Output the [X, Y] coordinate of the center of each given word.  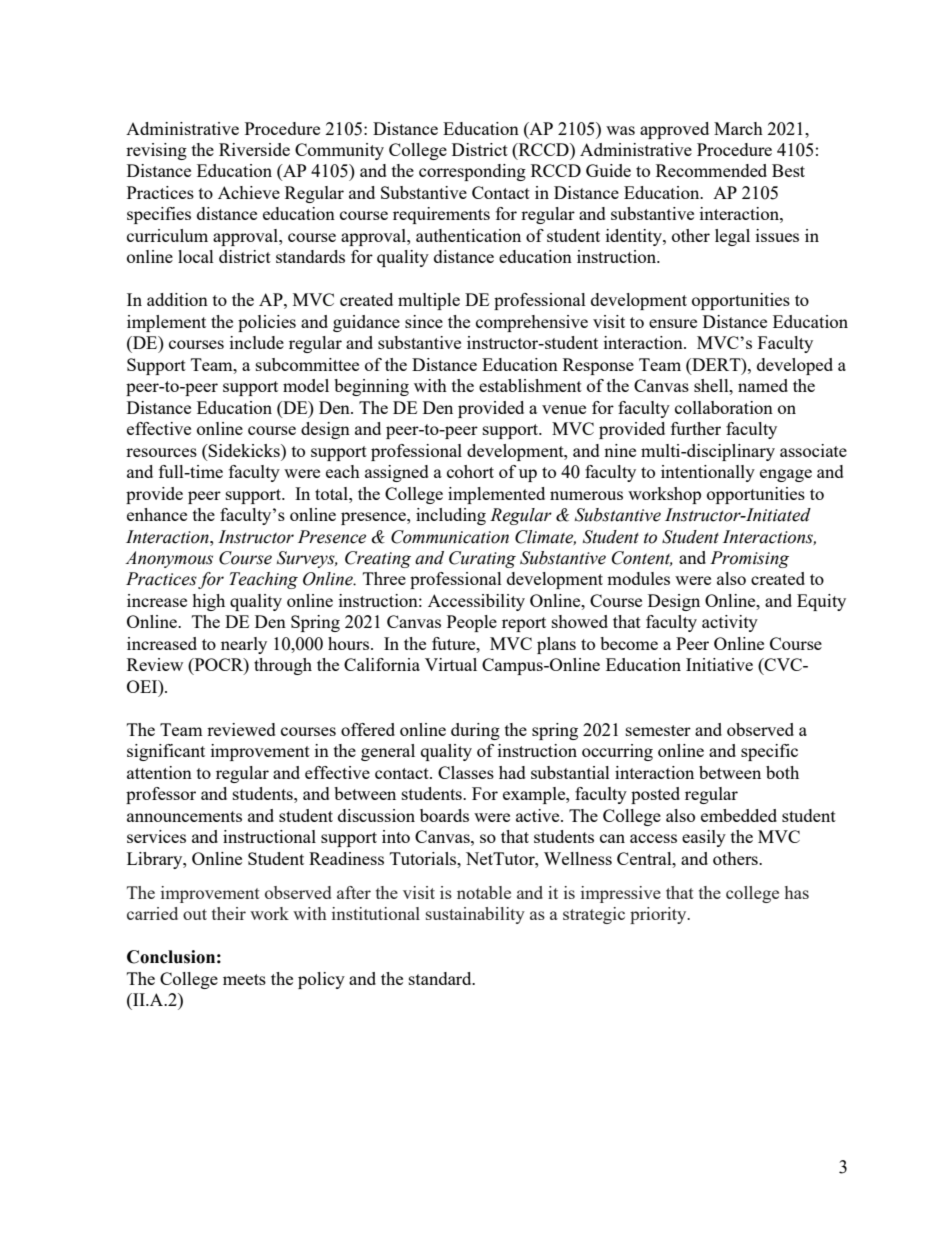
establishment [530, 385]
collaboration [724, 407]
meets [244, 979]
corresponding [472, 172]
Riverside [254, 149]
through [283, 666]
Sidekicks [244, 450]
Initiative [719, 664]
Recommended [711, 170]
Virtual [451, 664]
